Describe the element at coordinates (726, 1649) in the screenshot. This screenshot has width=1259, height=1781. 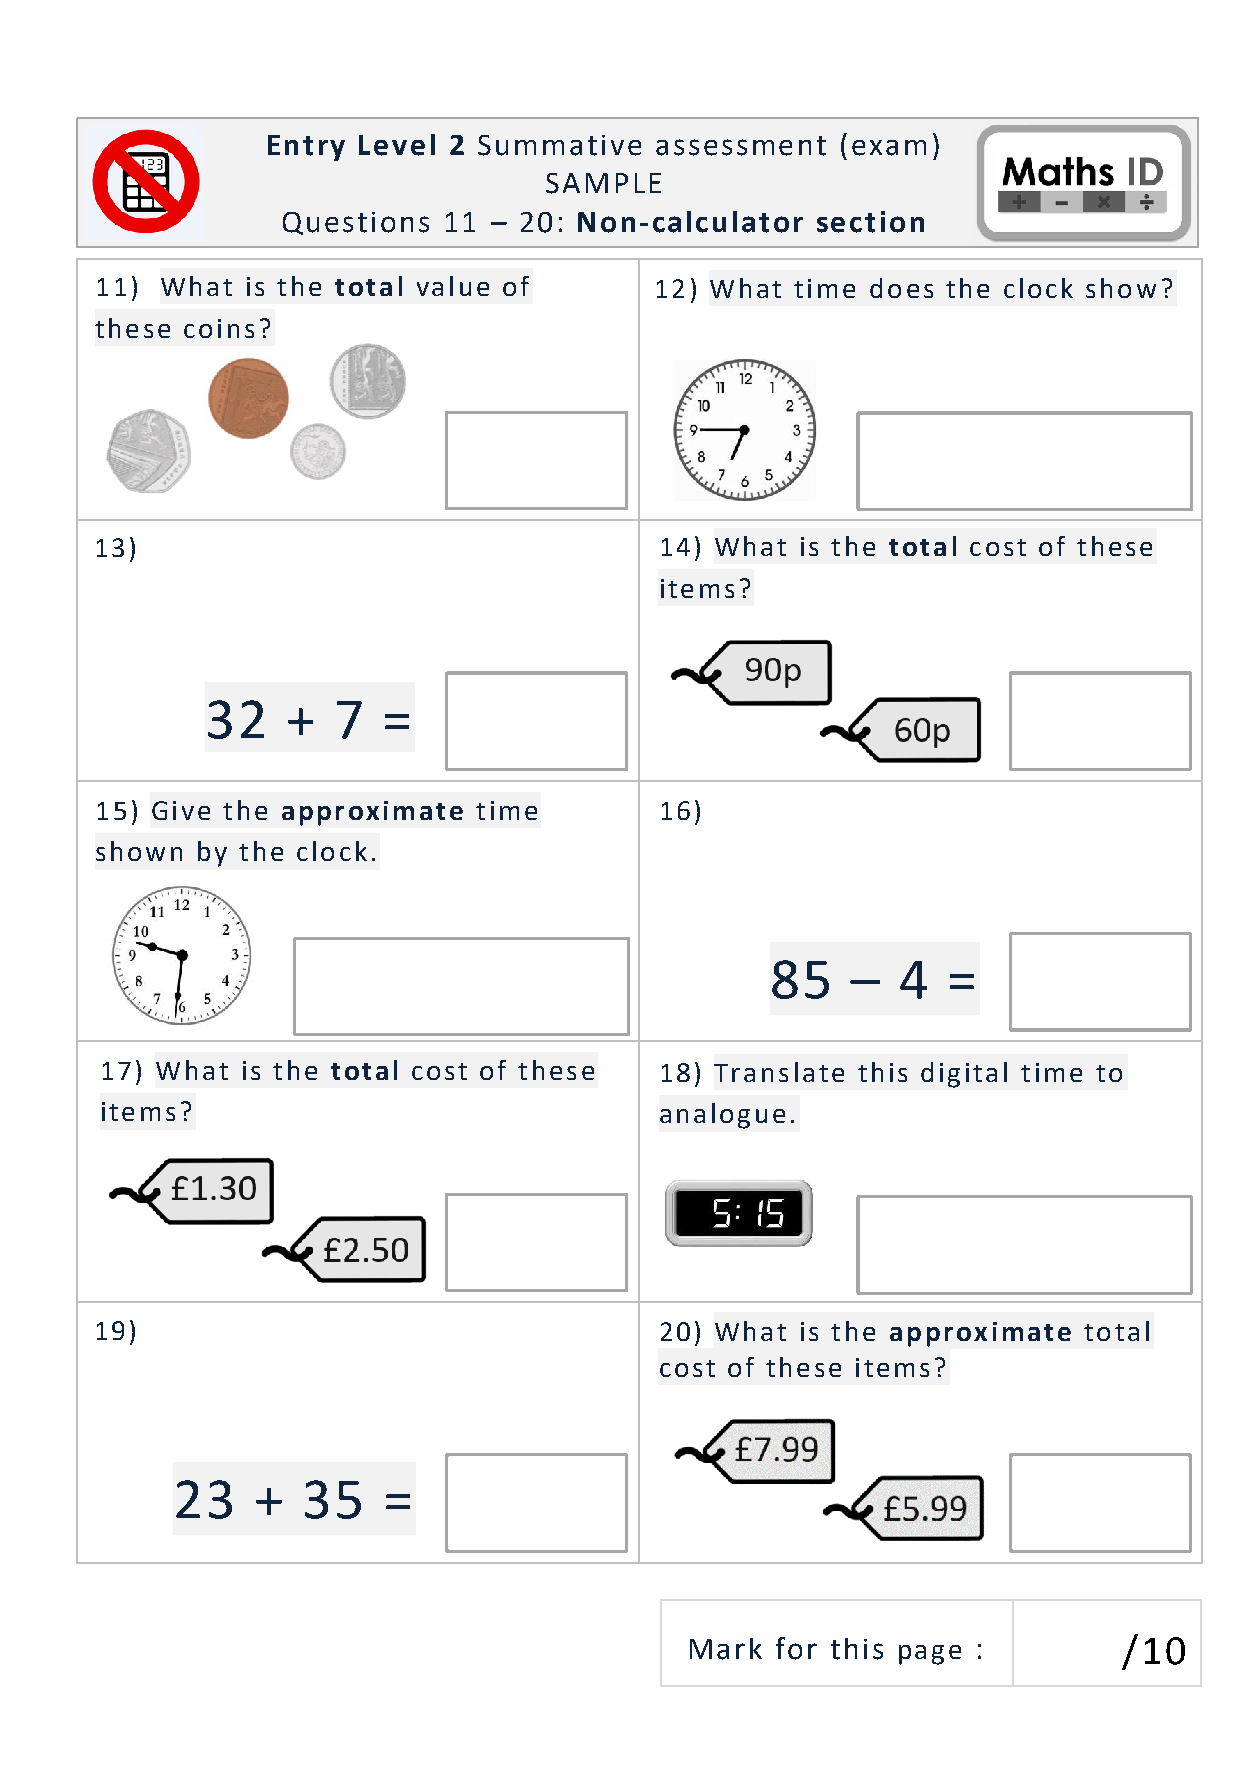
I see `Mark` at that location.
